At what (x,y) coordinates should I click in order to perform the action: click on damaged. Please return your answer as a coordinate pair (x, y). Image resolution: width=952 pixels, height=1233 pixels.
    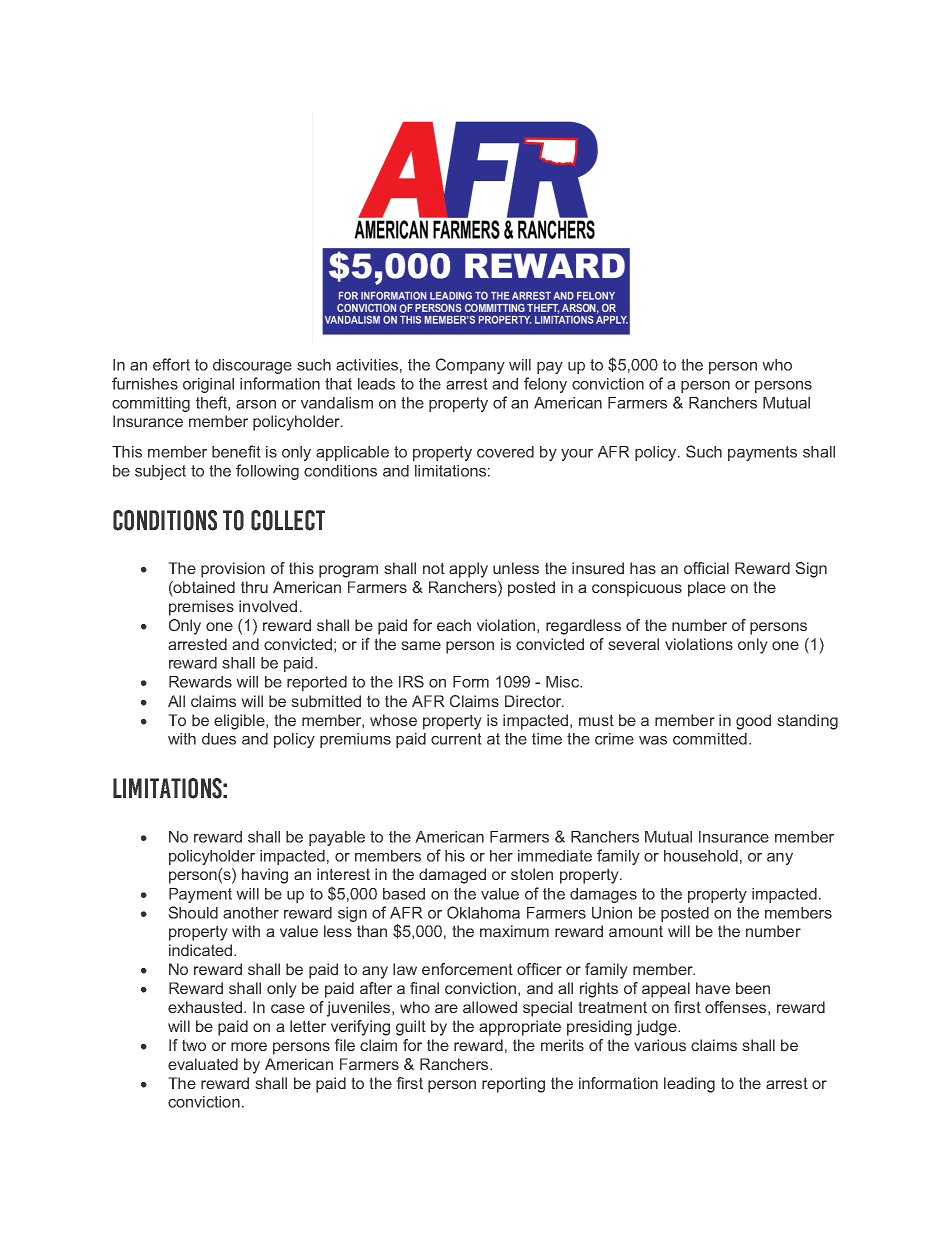
    Looking at the image, I should click on (452, 876).
